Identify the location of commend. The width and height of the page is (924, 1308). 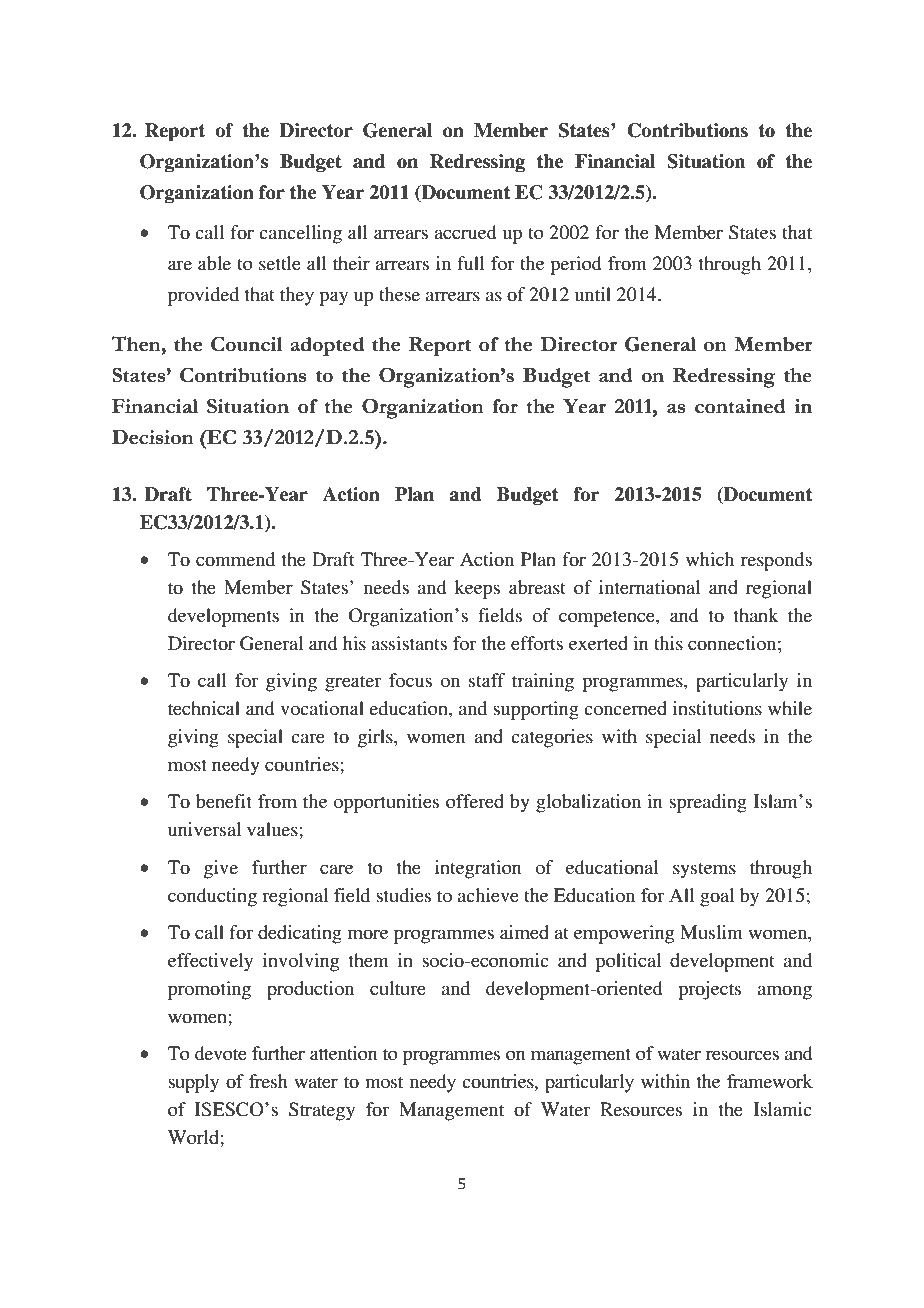
(235, 559).
